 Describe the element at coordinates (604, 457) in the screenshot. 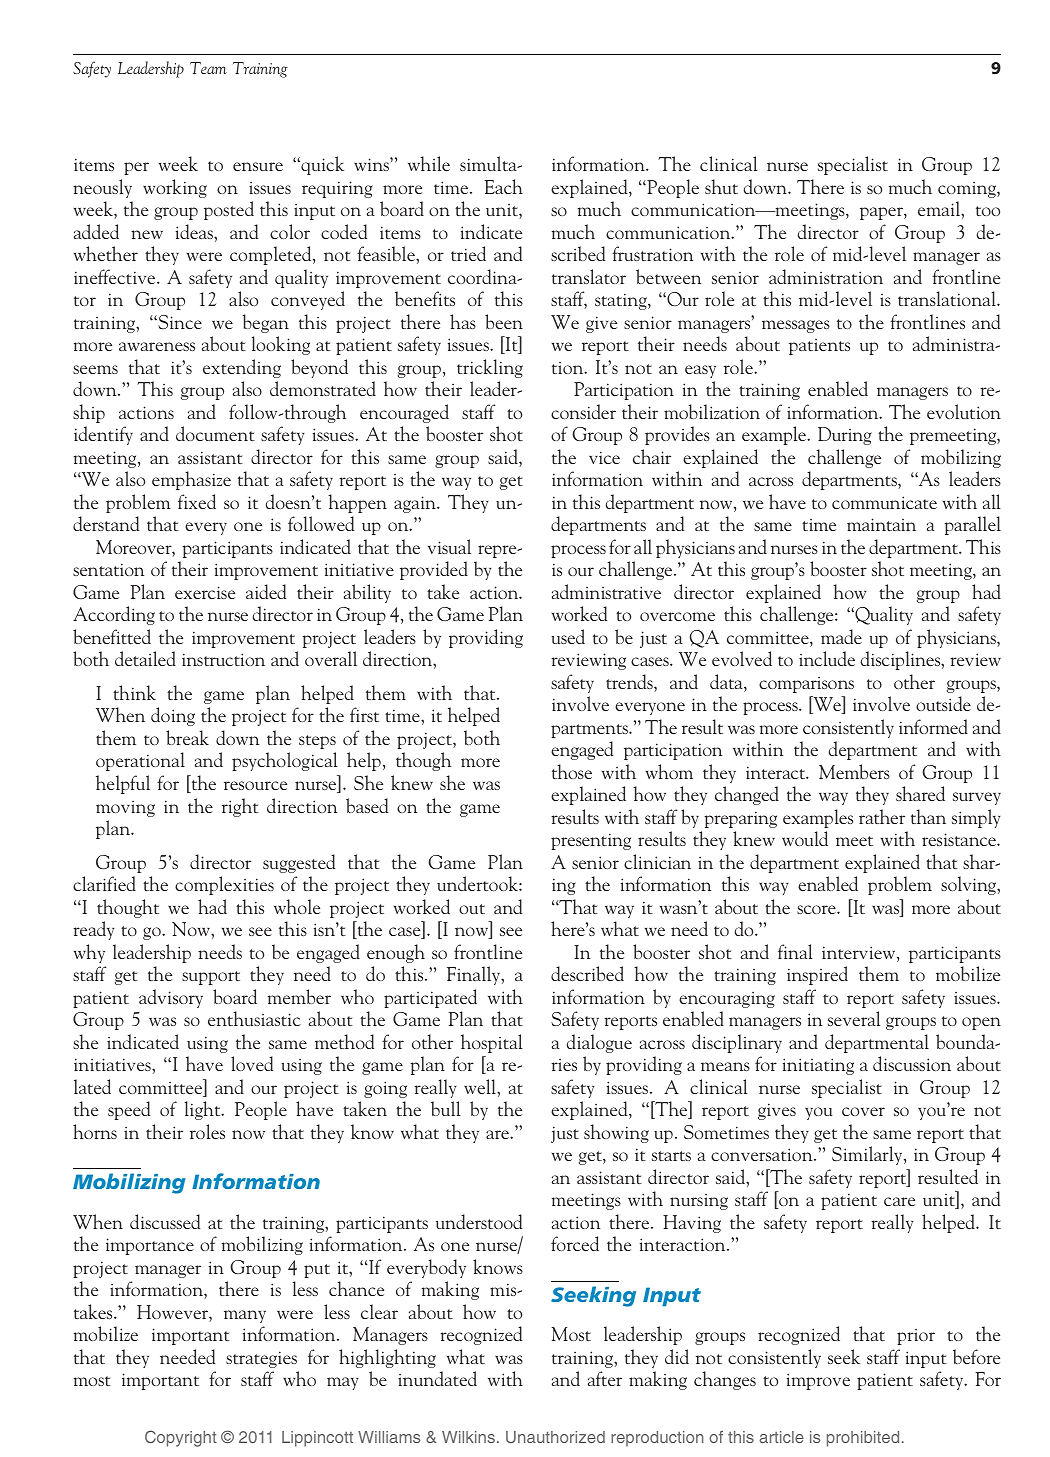

I see `vice` at that location.
